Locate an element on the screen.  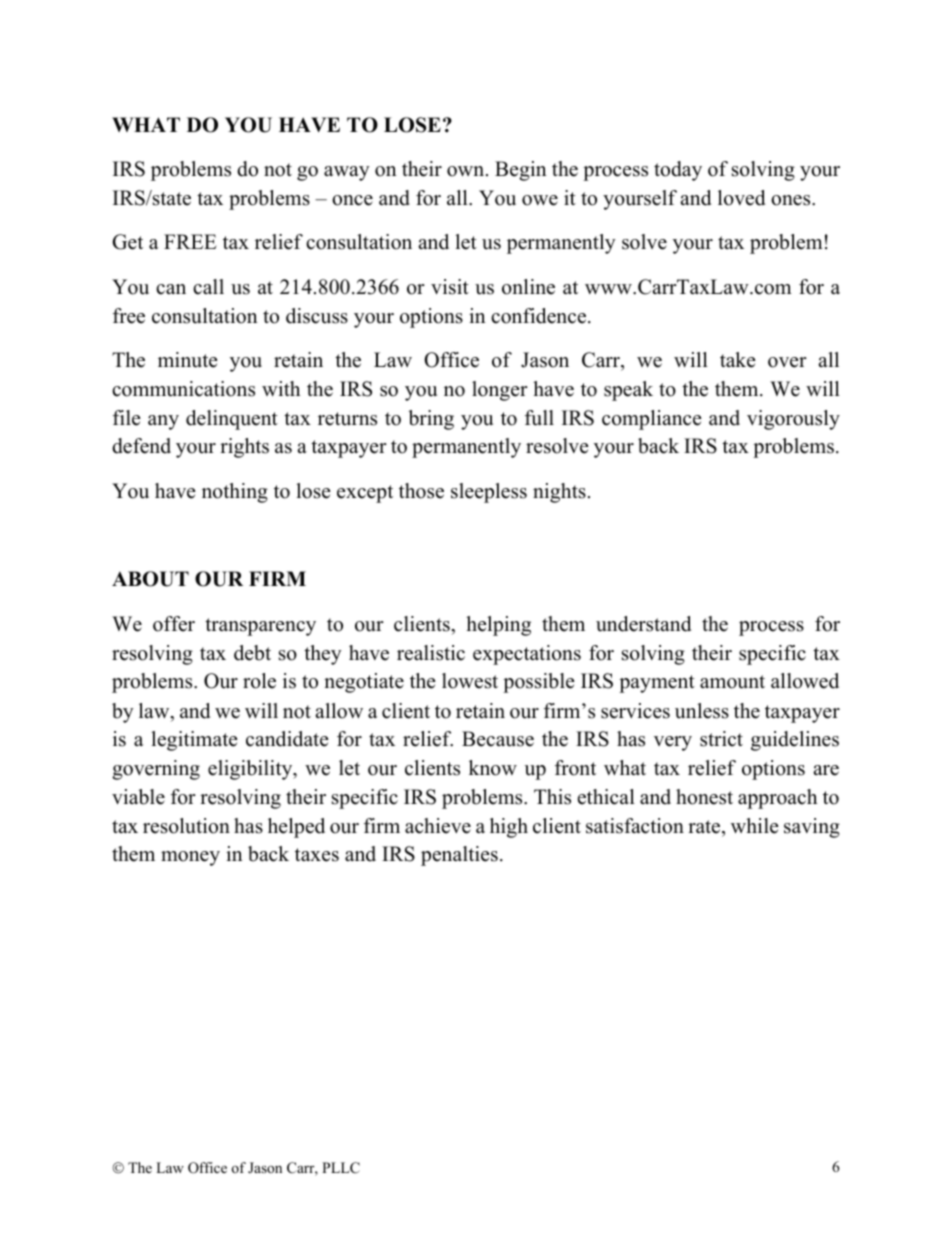
loved is located at coordinates (741, 198).
